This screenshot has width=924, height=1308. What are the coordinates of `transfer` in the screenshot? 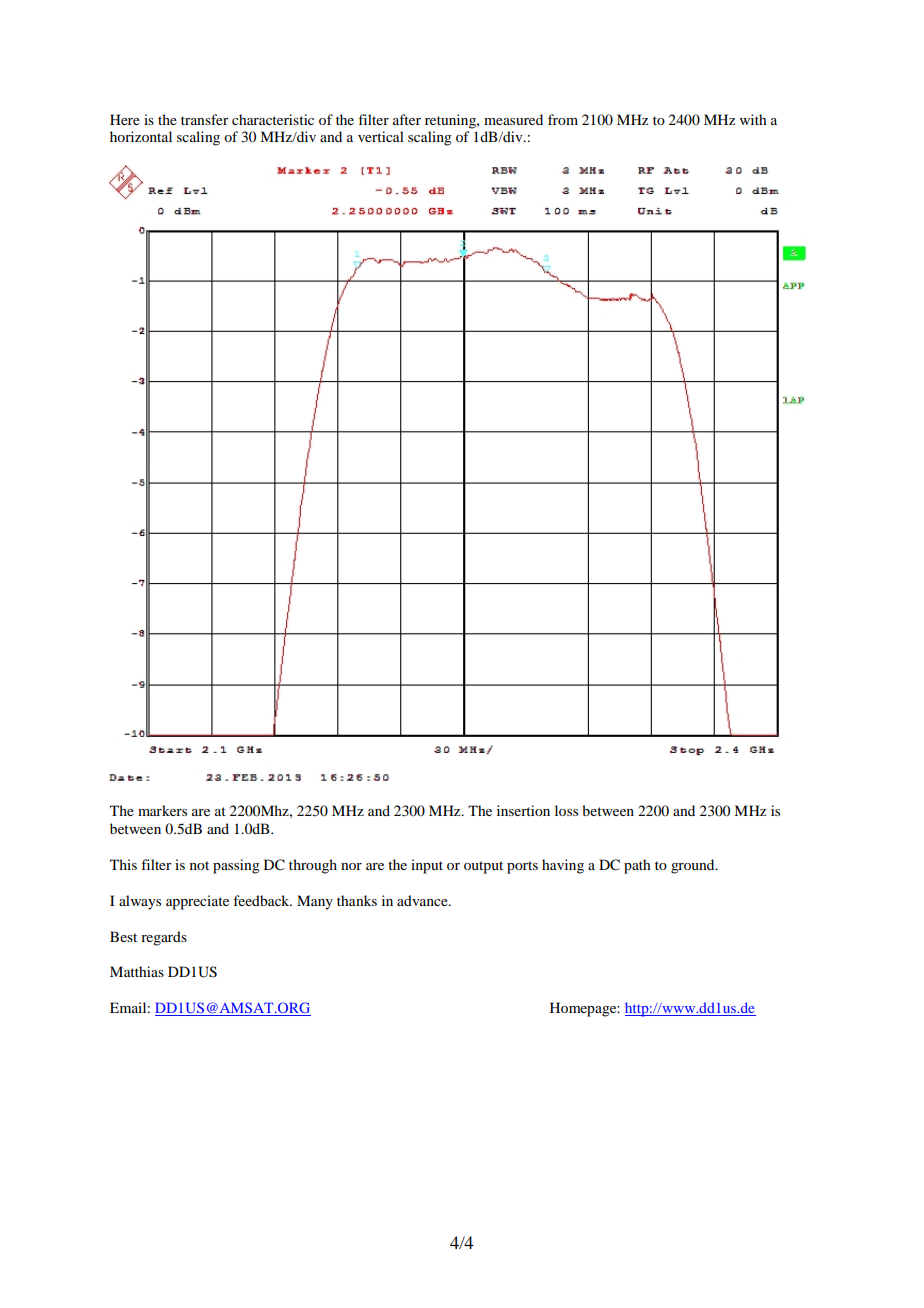 It's located at (205, 119).
